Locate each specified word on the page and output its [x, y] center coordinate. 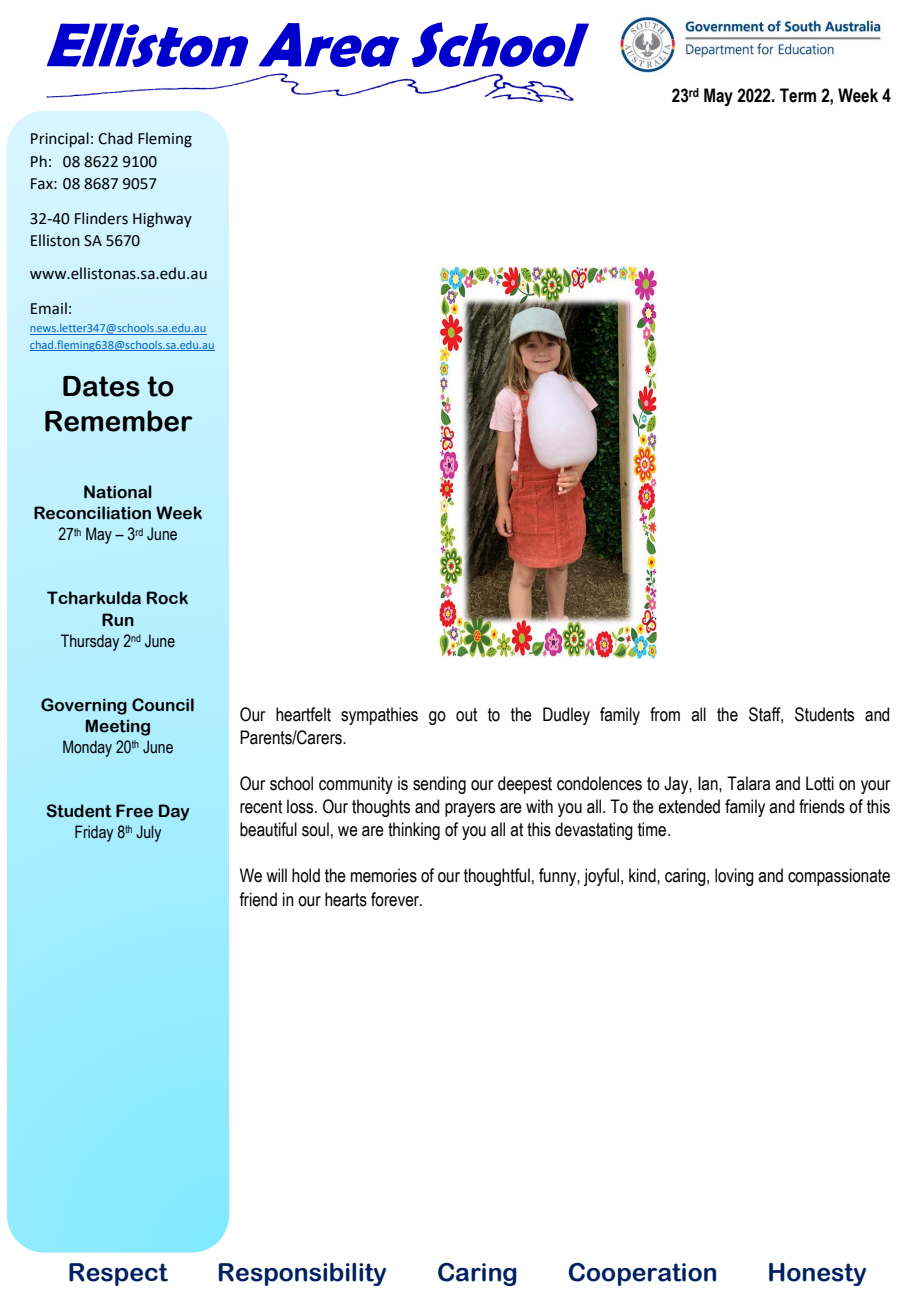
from [665, 714]
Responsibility [302, 1274]
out [466, 715]
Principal [60, 139]
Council [163, 705]
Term [798, 95]
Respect [118, 1274]
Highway [162, 220]
